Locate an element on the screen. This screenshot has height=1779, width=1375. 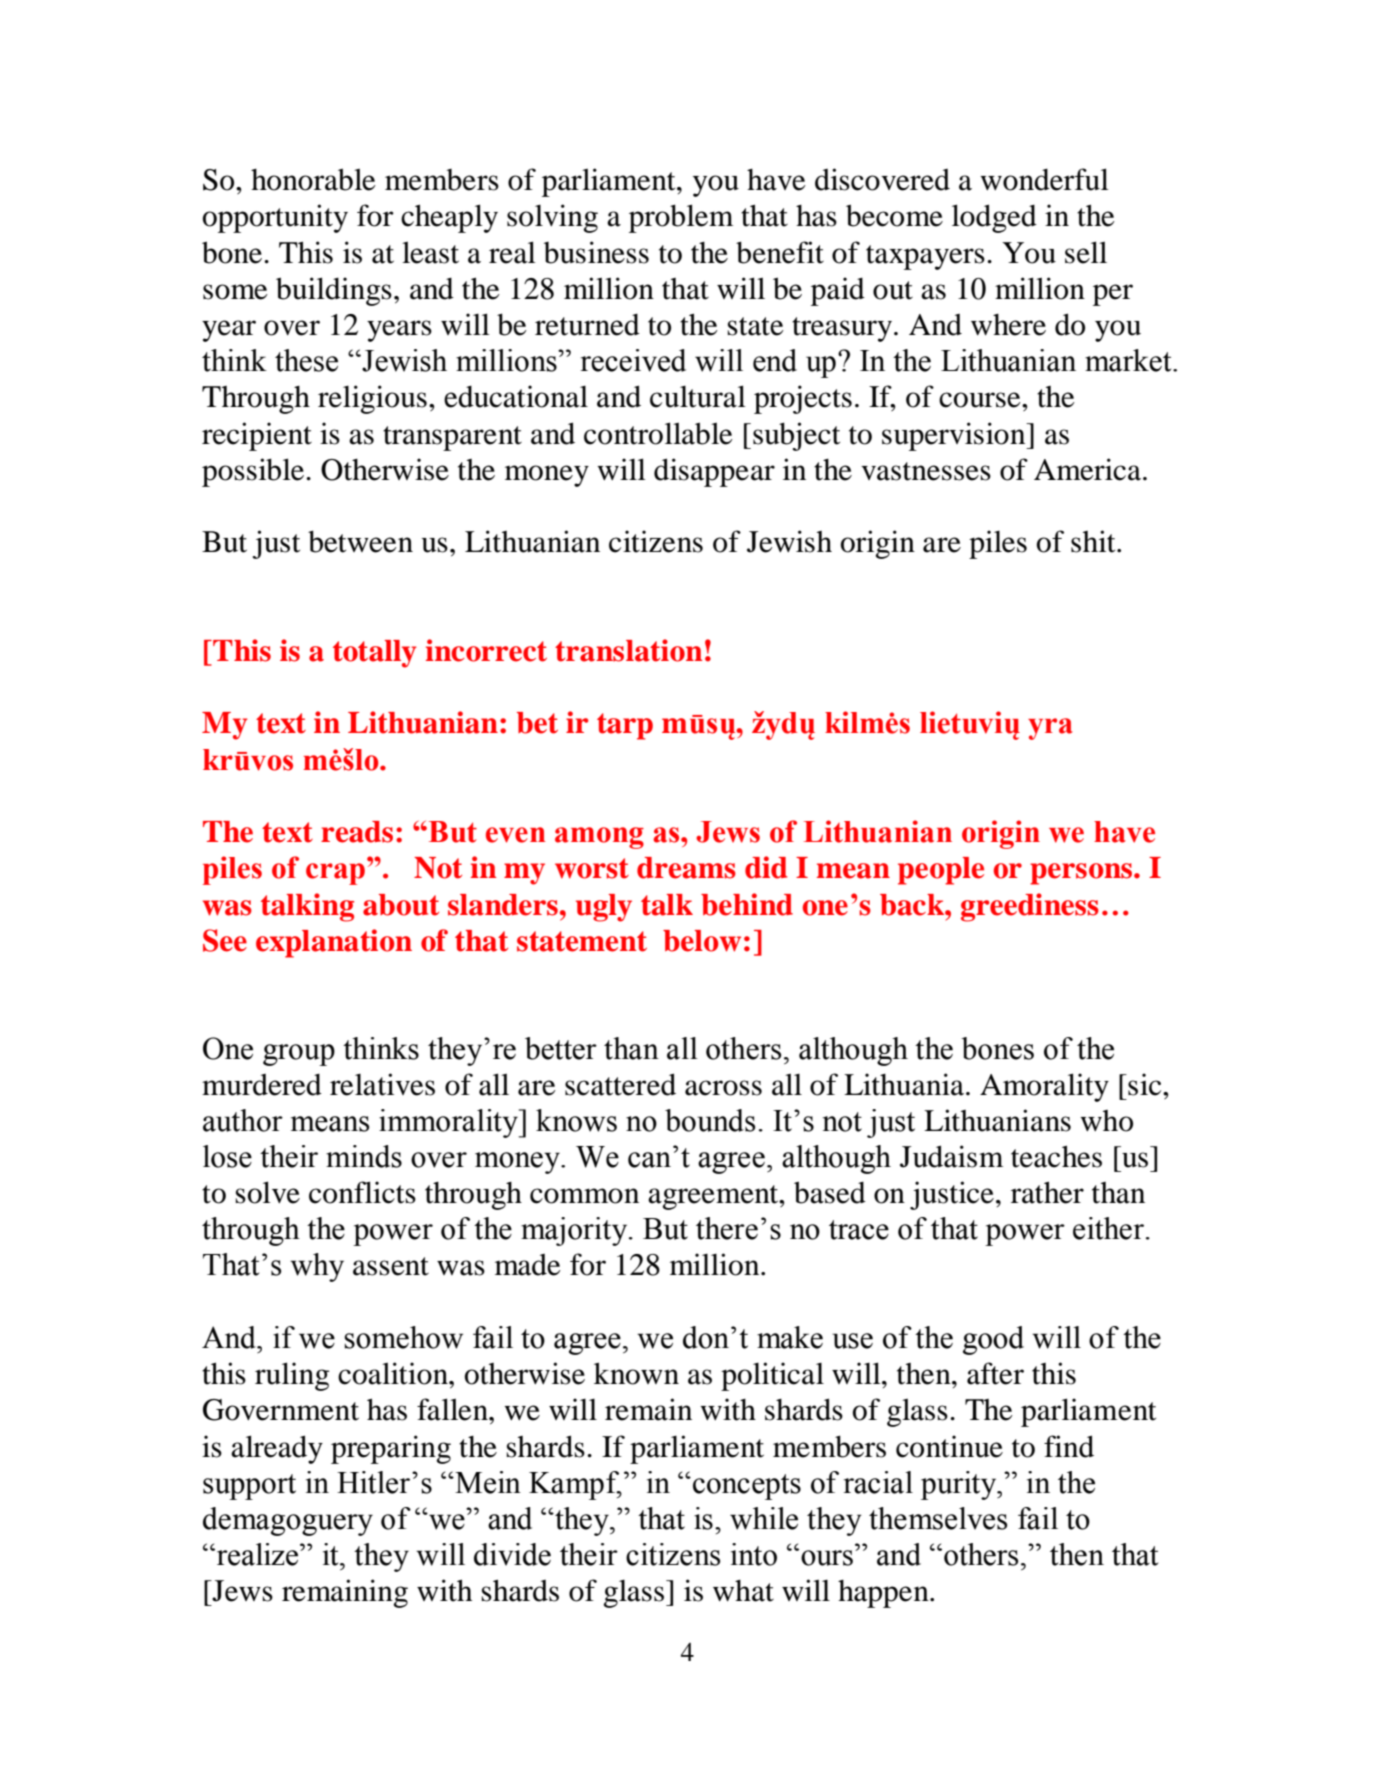
America is located at coordinates (1087, 469).
